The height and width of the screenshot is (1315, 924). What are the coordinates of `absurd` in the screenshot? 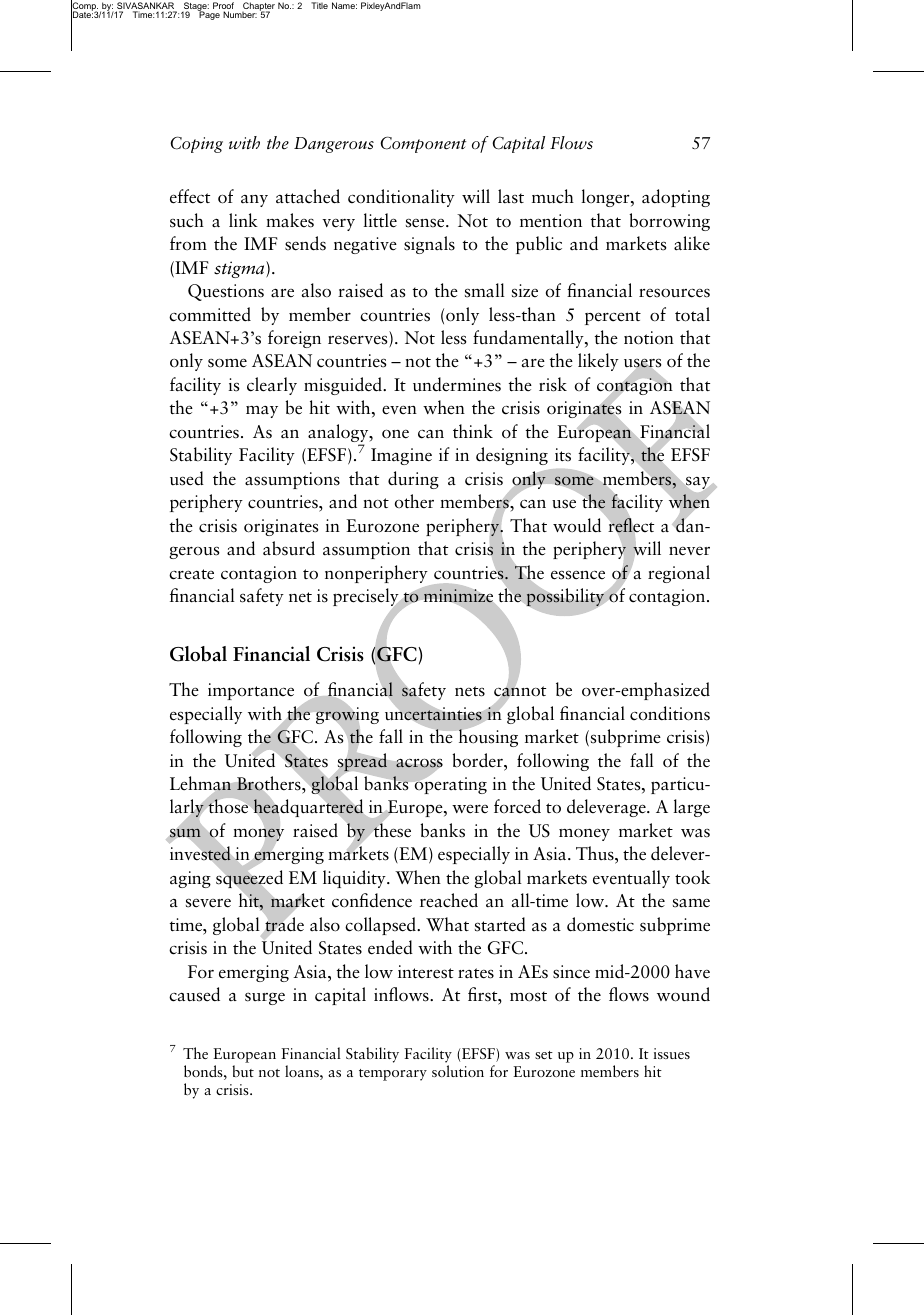 It's located at (289, 548).
